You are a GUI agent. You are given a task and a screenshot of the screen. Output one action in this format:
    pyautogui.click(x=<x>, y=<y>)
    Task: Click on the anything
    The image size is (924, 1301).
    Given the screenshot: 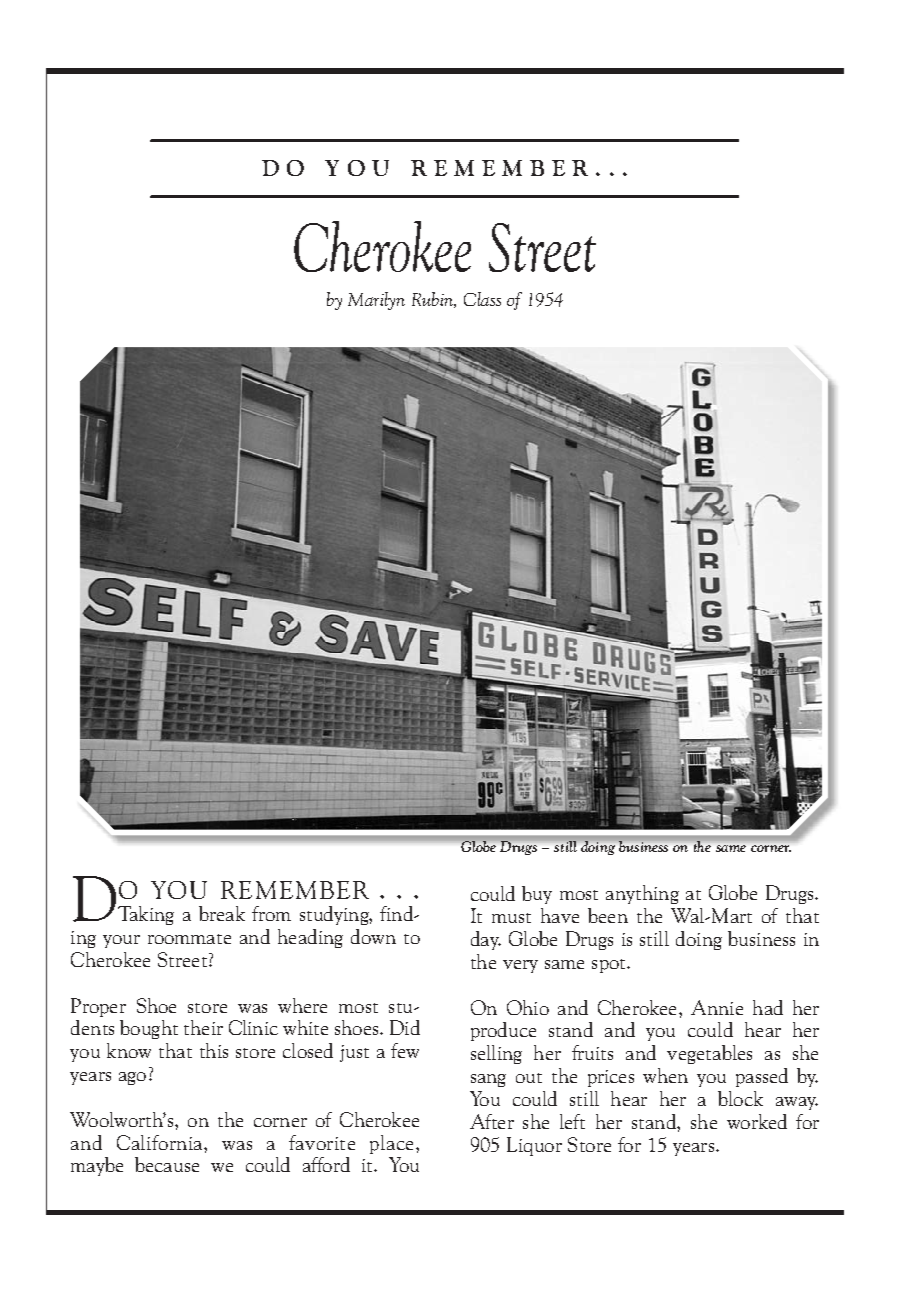 What is the action you would take?
    pyautogui.click(x=642, y=894)
